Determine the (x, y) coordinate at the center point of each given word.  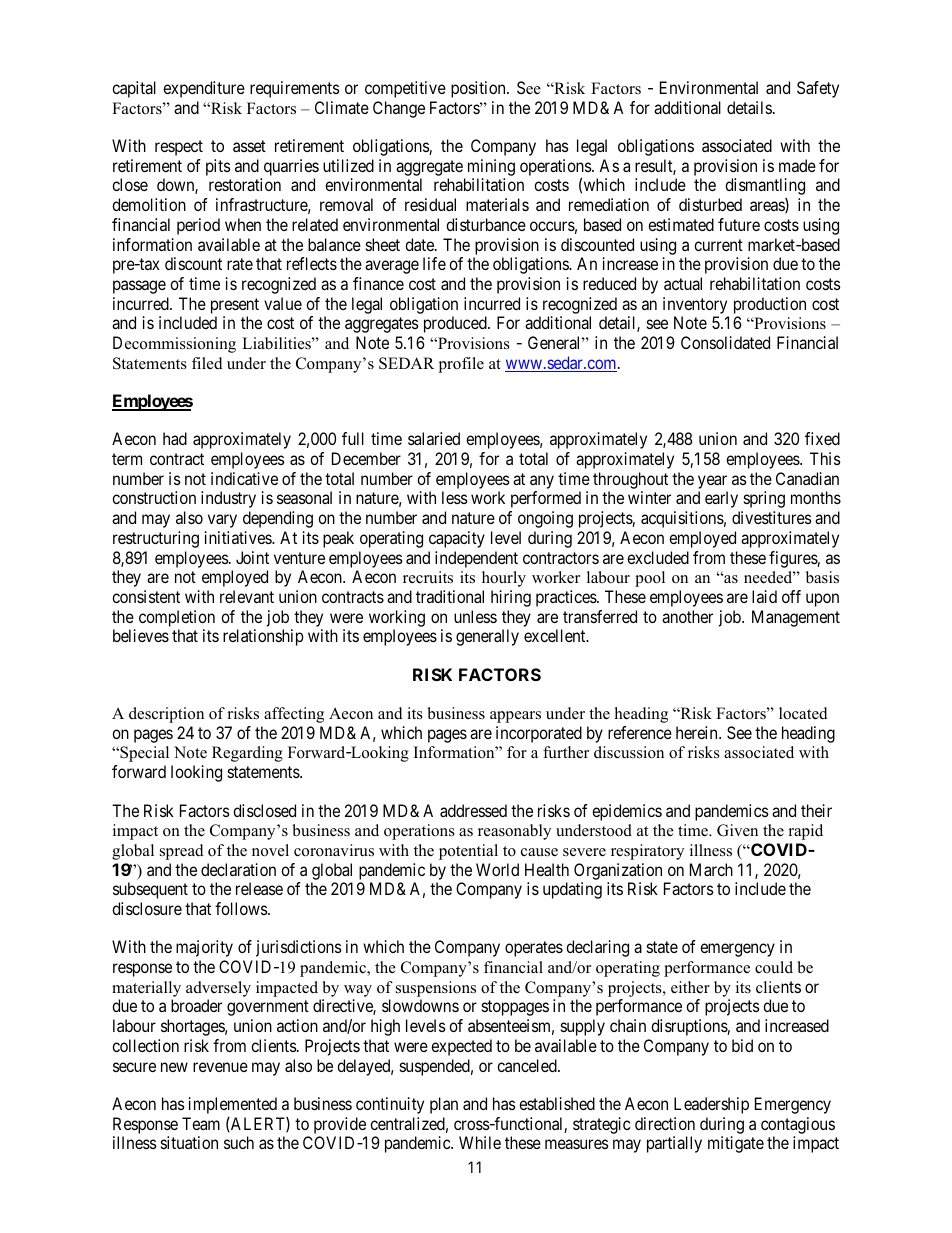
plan (444, 1105)
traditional (450, 596)
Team (201, 1123)
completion (177, 618)
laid (764, 596)
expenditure (204, 89)
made (797, 165)
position (479, 89)
